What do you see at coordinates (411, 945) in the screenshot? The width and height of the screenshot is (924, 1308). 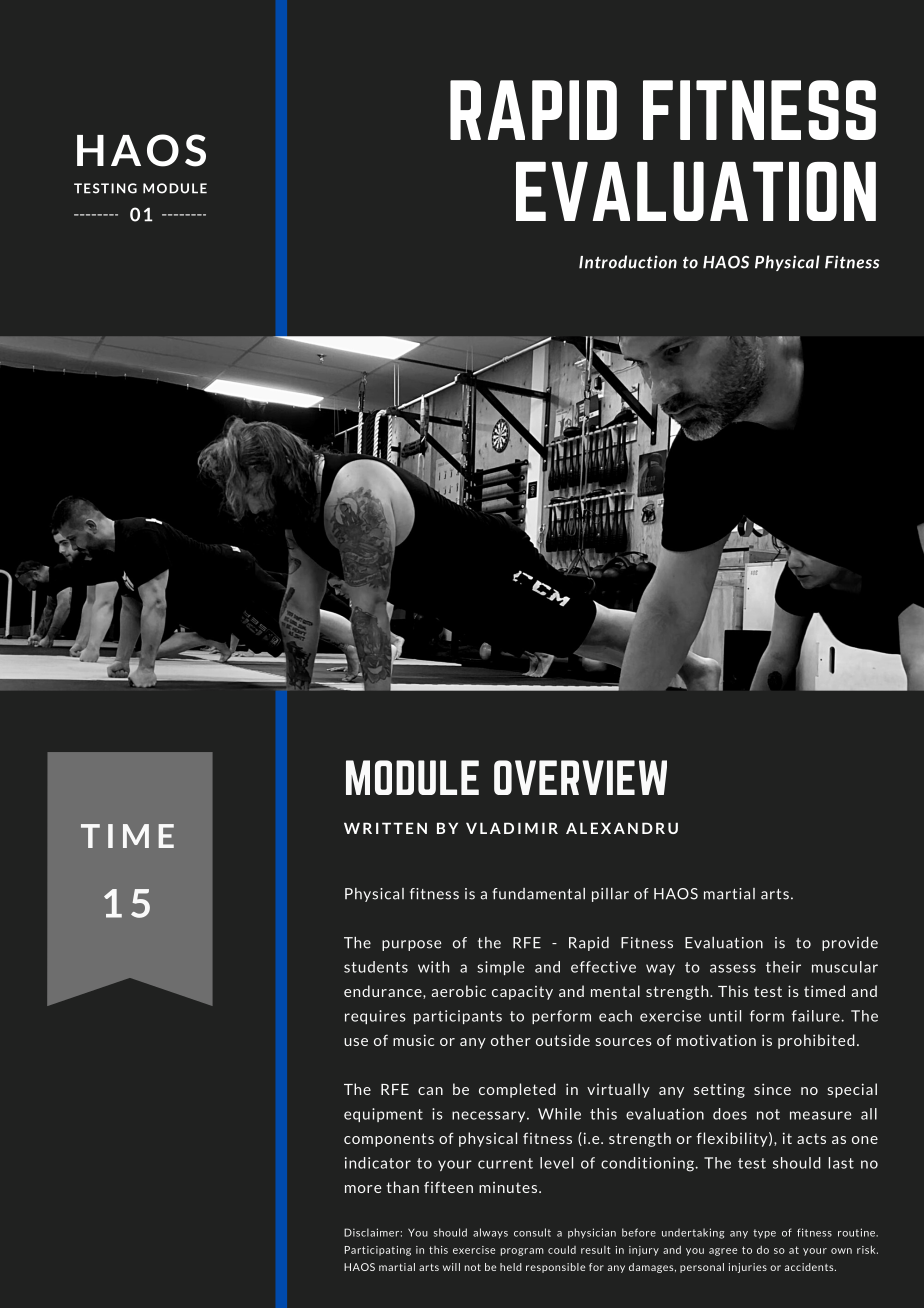 I see `purpose` at bounding box center [411, 945].
